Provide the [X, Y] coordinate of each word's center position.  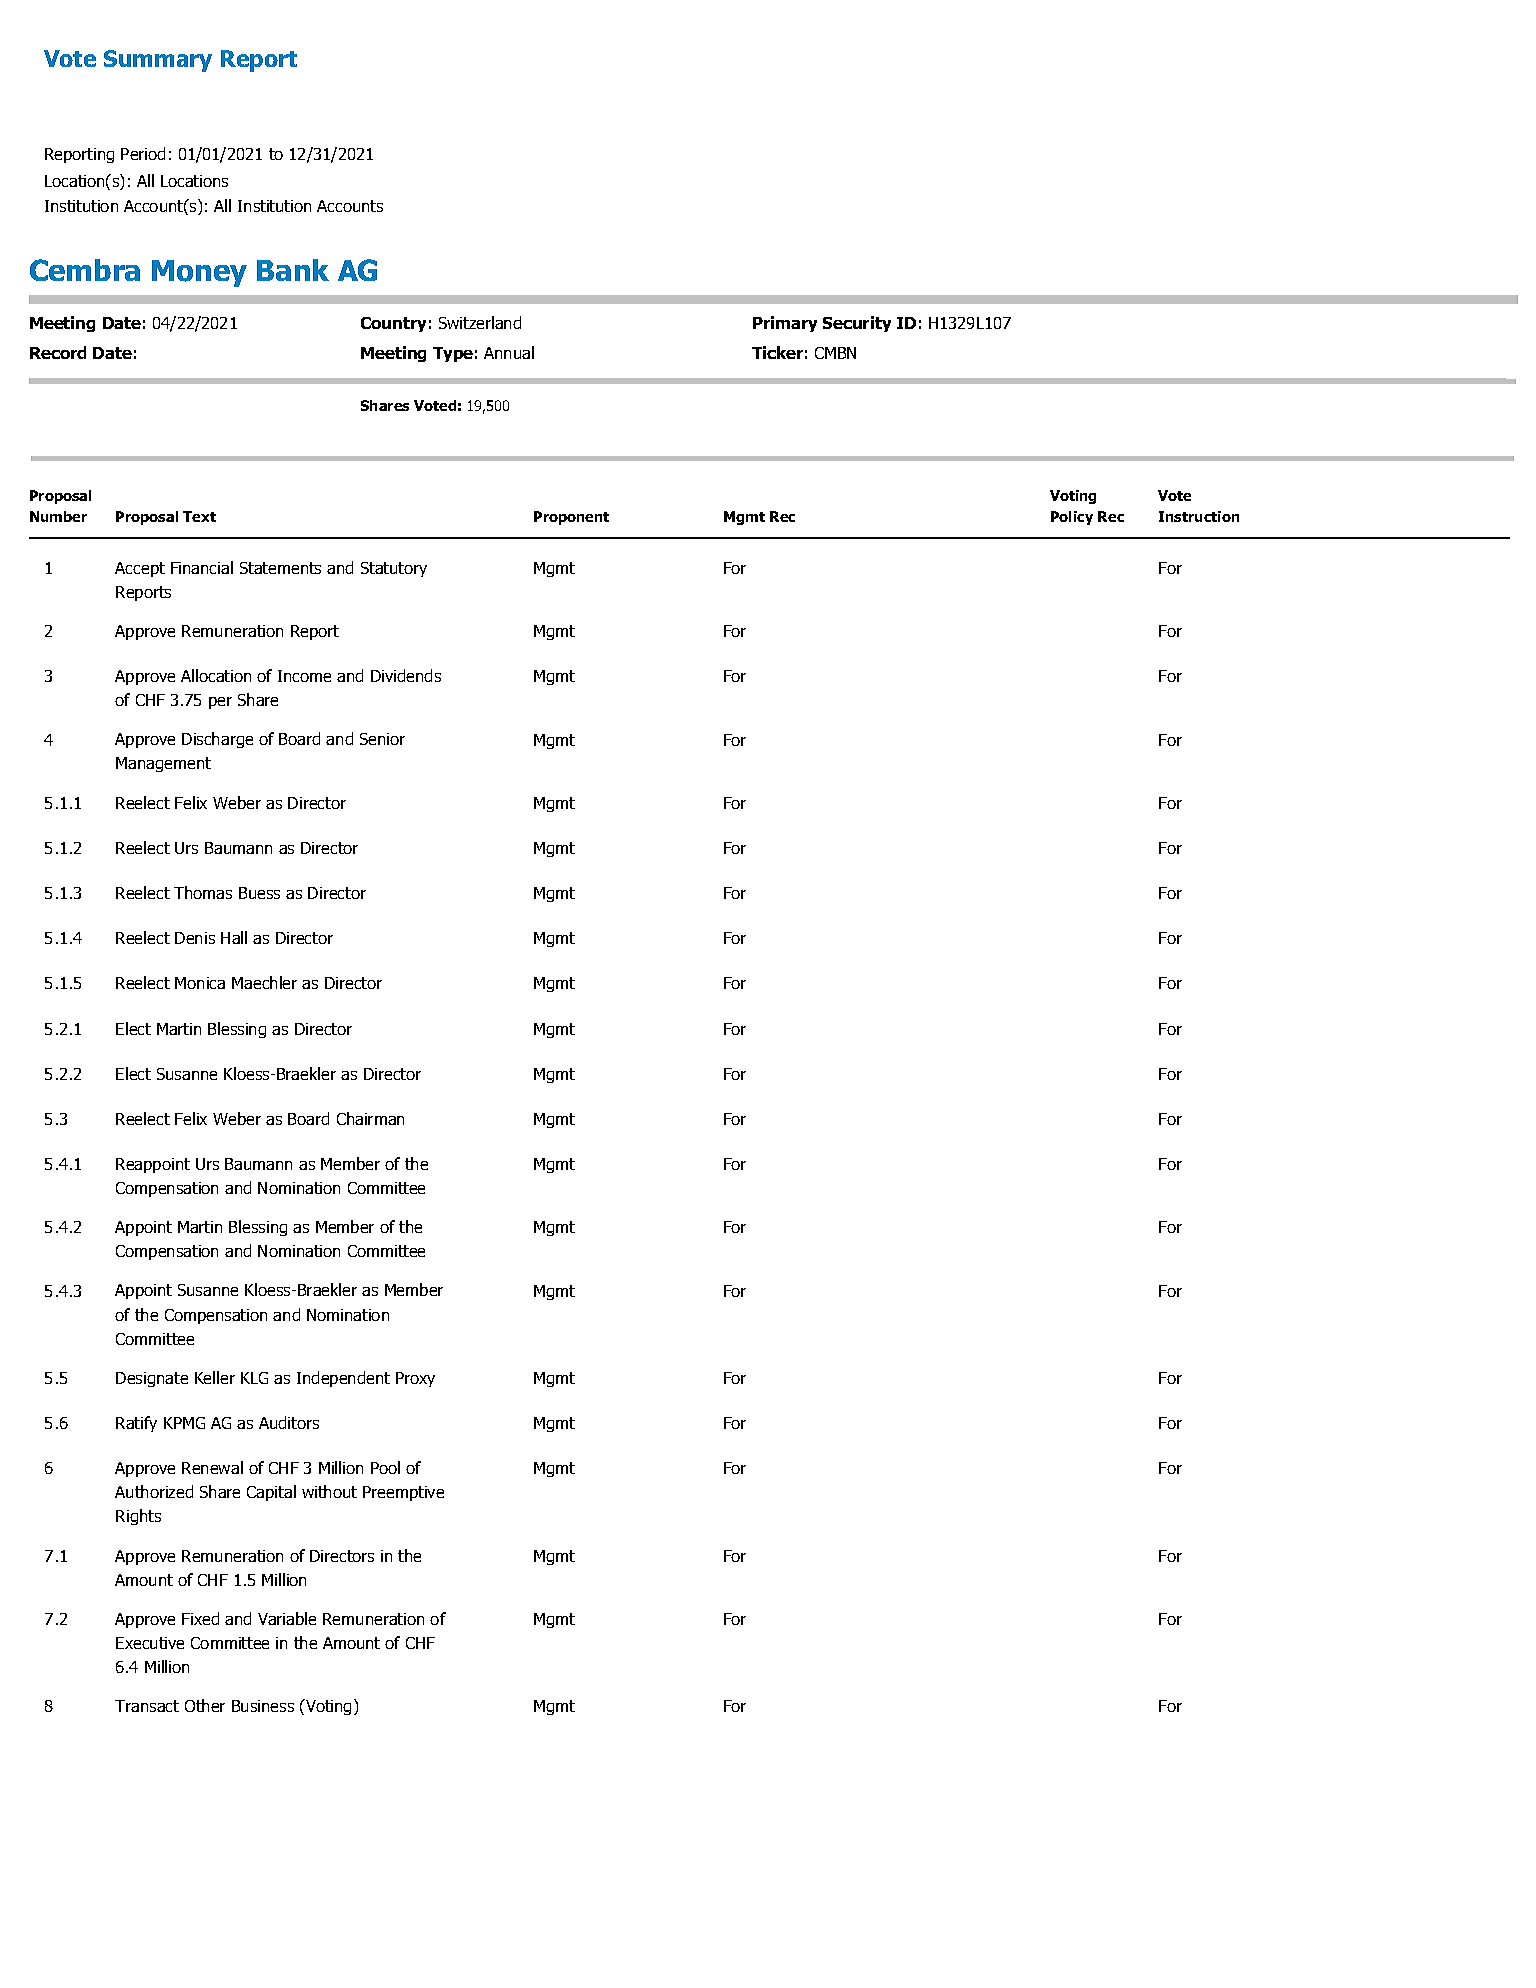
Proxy [415, 1379]
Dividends [406, 675]
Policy [1072, 518]
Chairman [370, 1118]
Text [199, 516]
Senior [382, 739]
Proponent [571, 518]
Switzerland [480, 322]
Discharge [217, 740]
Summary [158, 61]
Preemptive [403, 1493]
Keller [215, 1377]
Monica [200, 983]
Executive [150, 1643]
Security [857, 324]
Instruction [1199, 516]
